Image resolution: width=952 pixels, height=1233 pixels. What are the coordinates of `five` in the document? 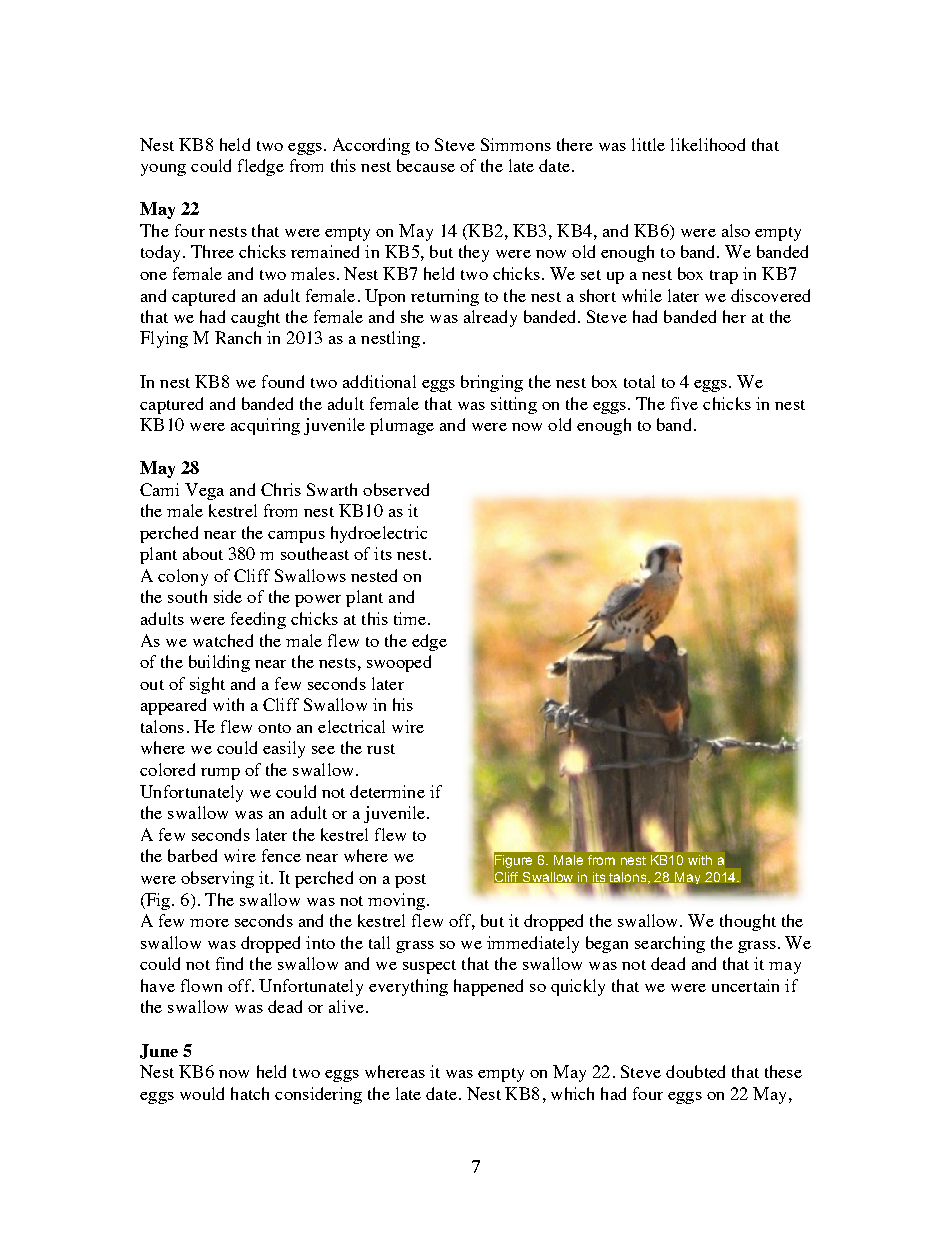 It's located at (684, 403).
